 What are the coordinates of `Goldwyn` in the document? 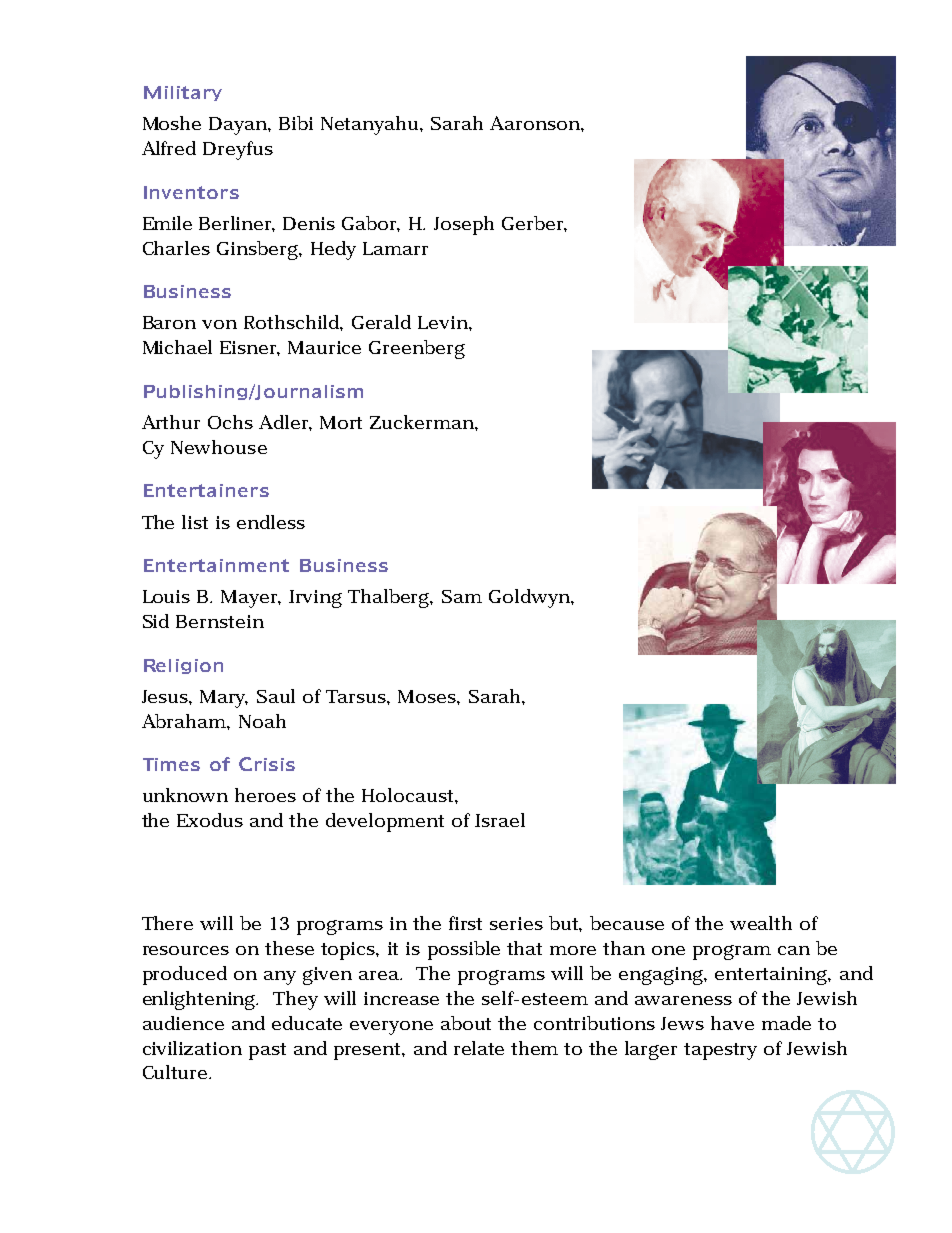 It's located at (530, 598).
